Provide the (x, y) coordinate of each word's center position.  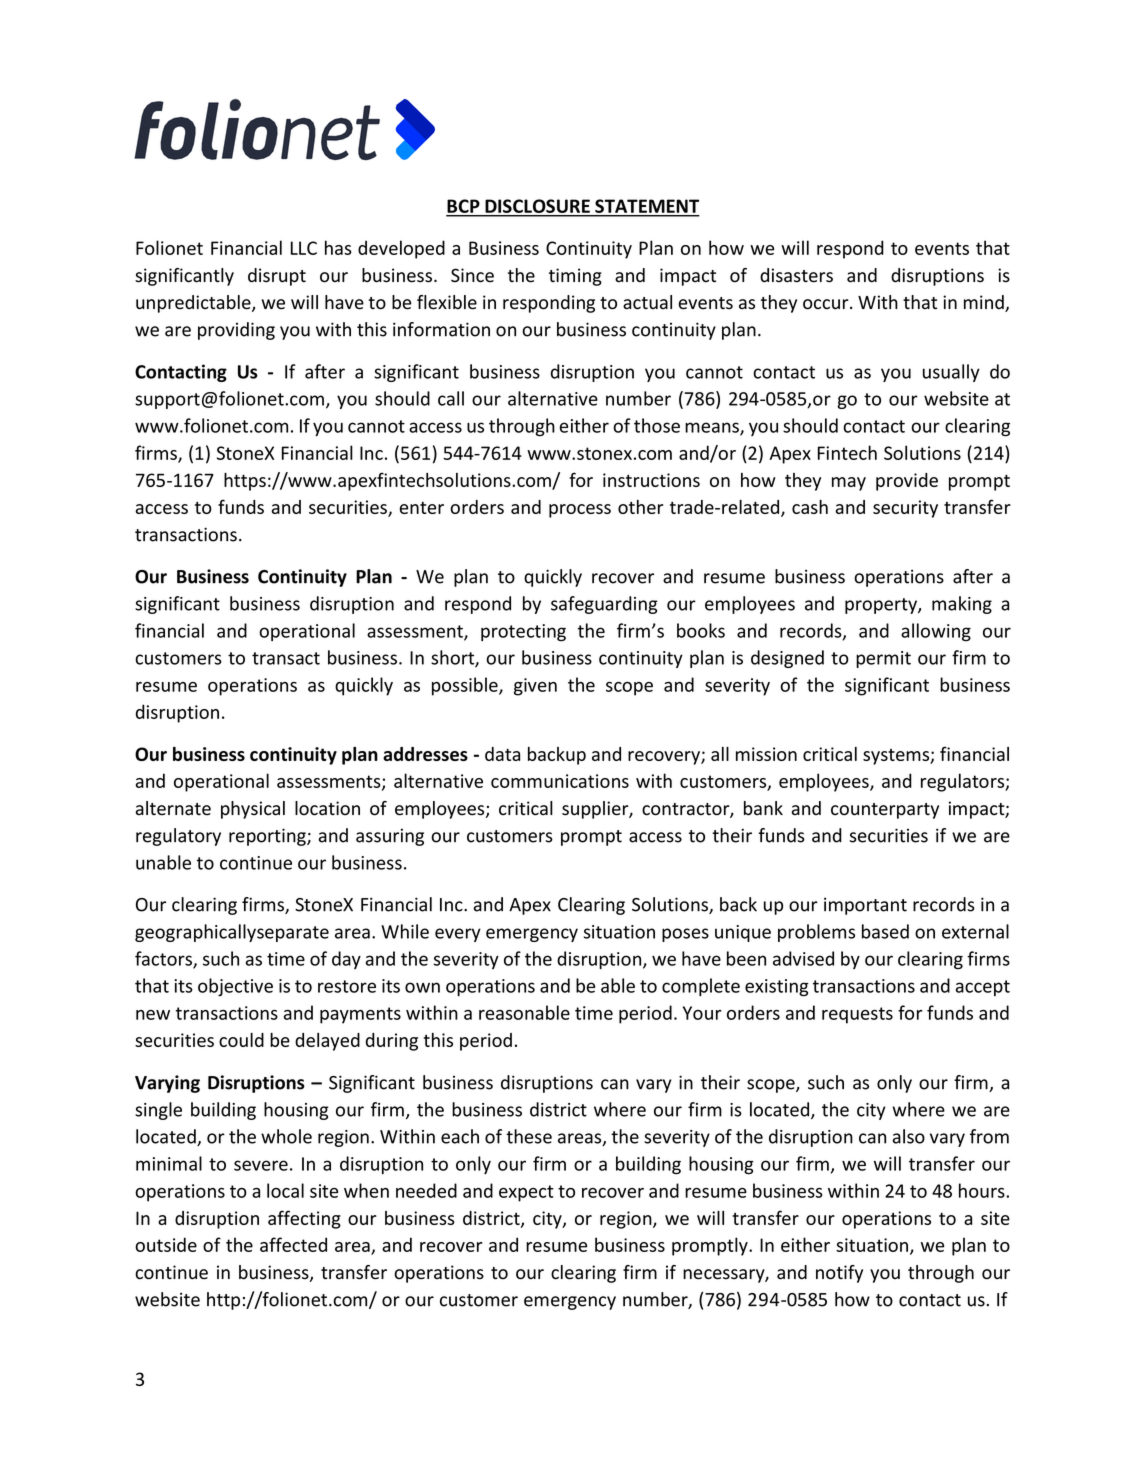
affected (293, 1244)
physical (253, 810)
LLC (304, 248)
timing (575, 277)
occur (827, 304)
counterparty (885, 811)
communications (560, 781)
